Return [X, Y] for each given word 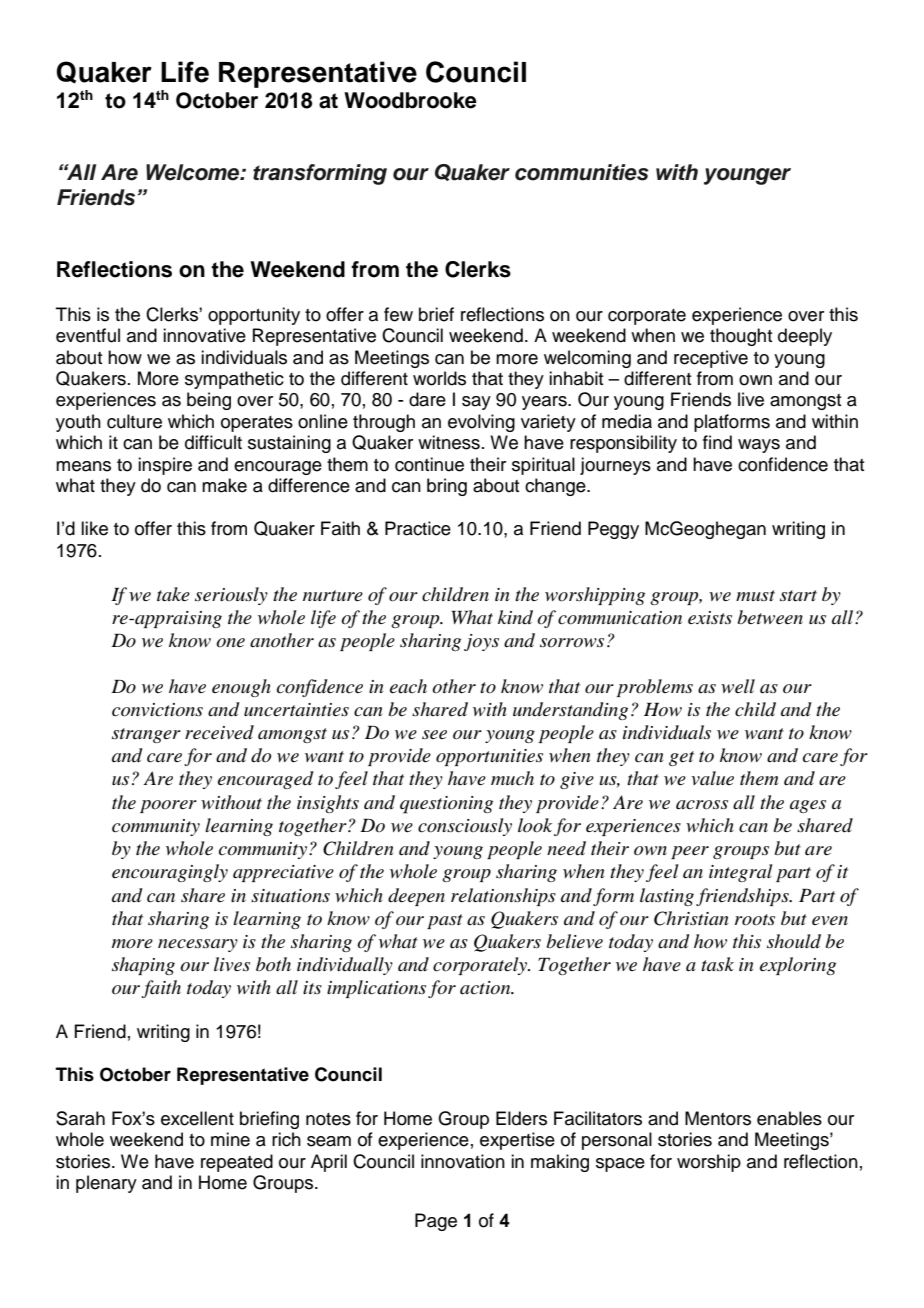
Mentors [718, 1118]
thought [741, 337]
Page [436, 1222]
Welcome [194, 172]
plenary [106, 1184]
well [738, 686]
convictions [157, 710]
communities [582, 172]
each [408, 686]
